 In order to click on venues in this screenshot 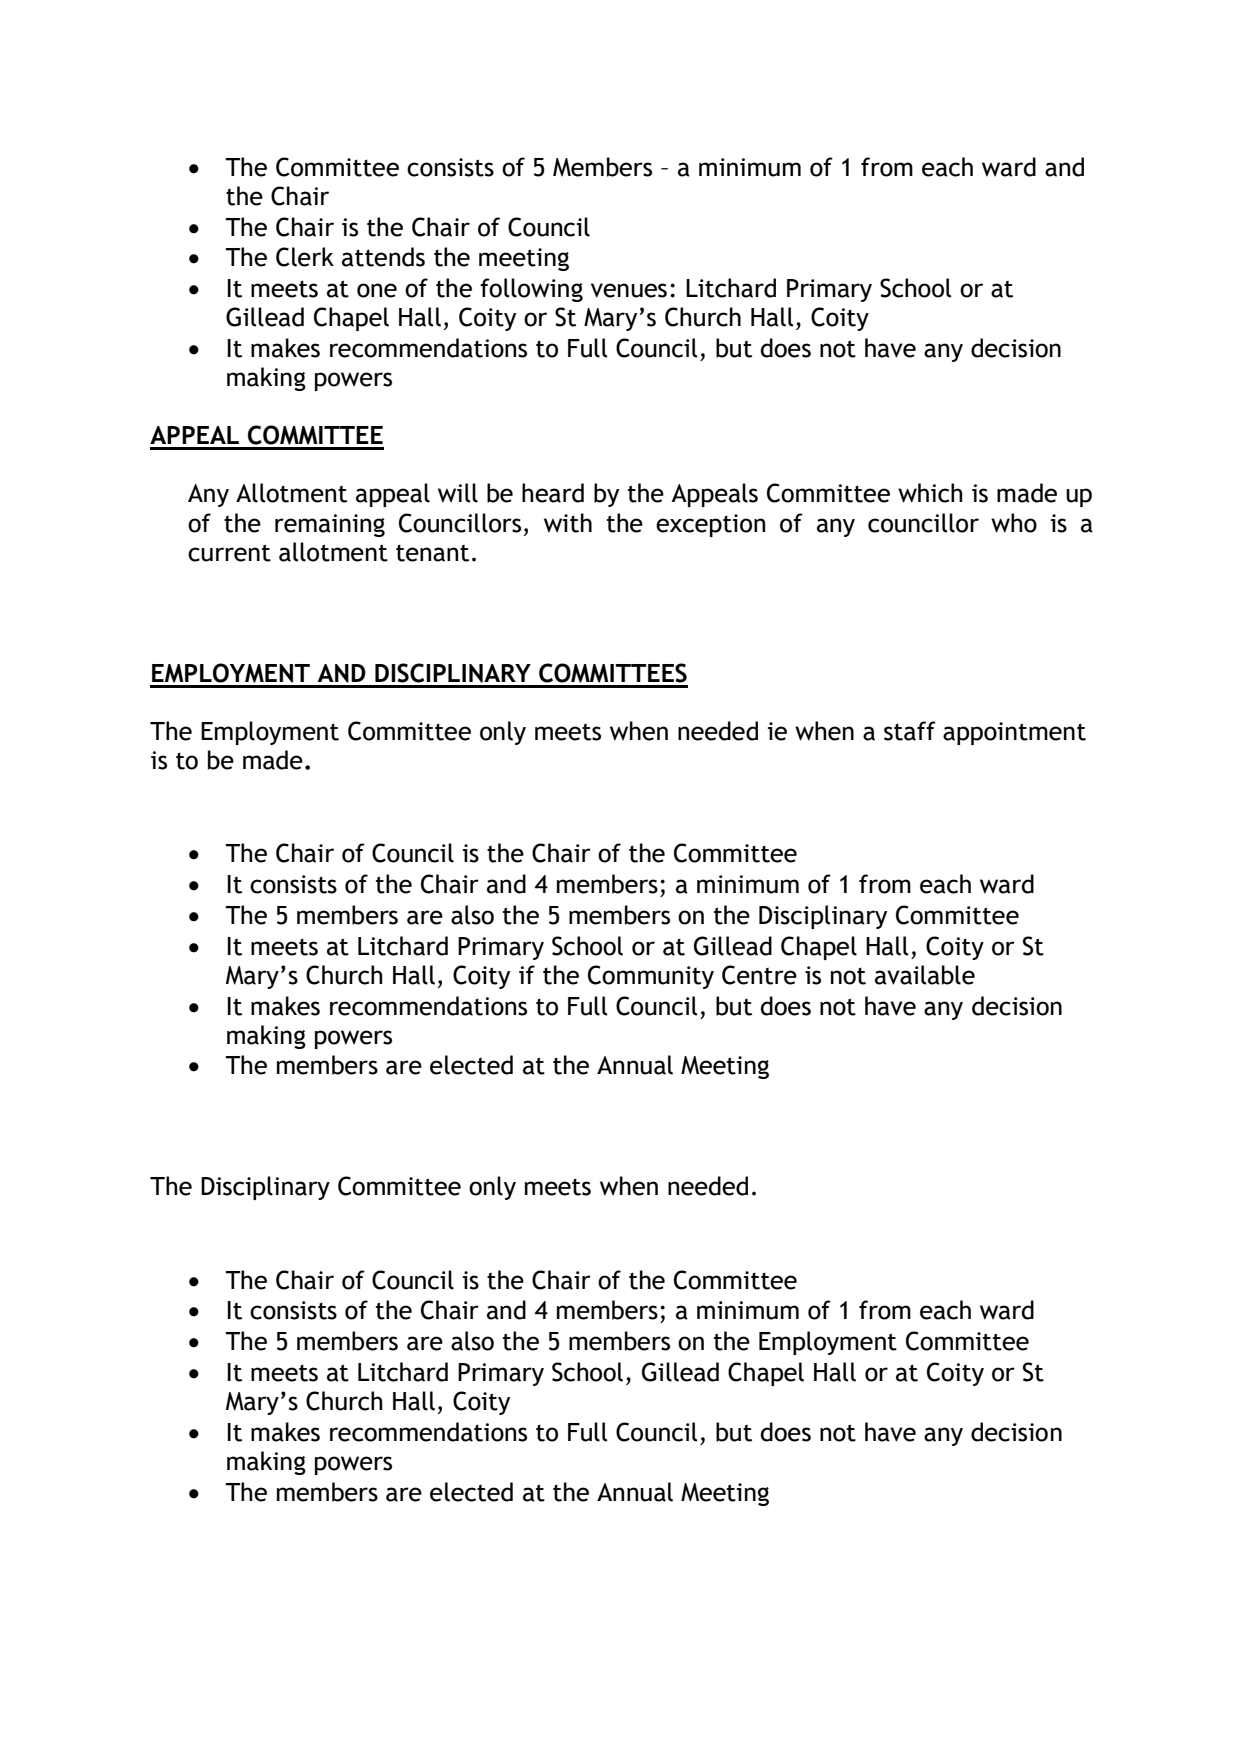, I will do `click(629, 290)`.
